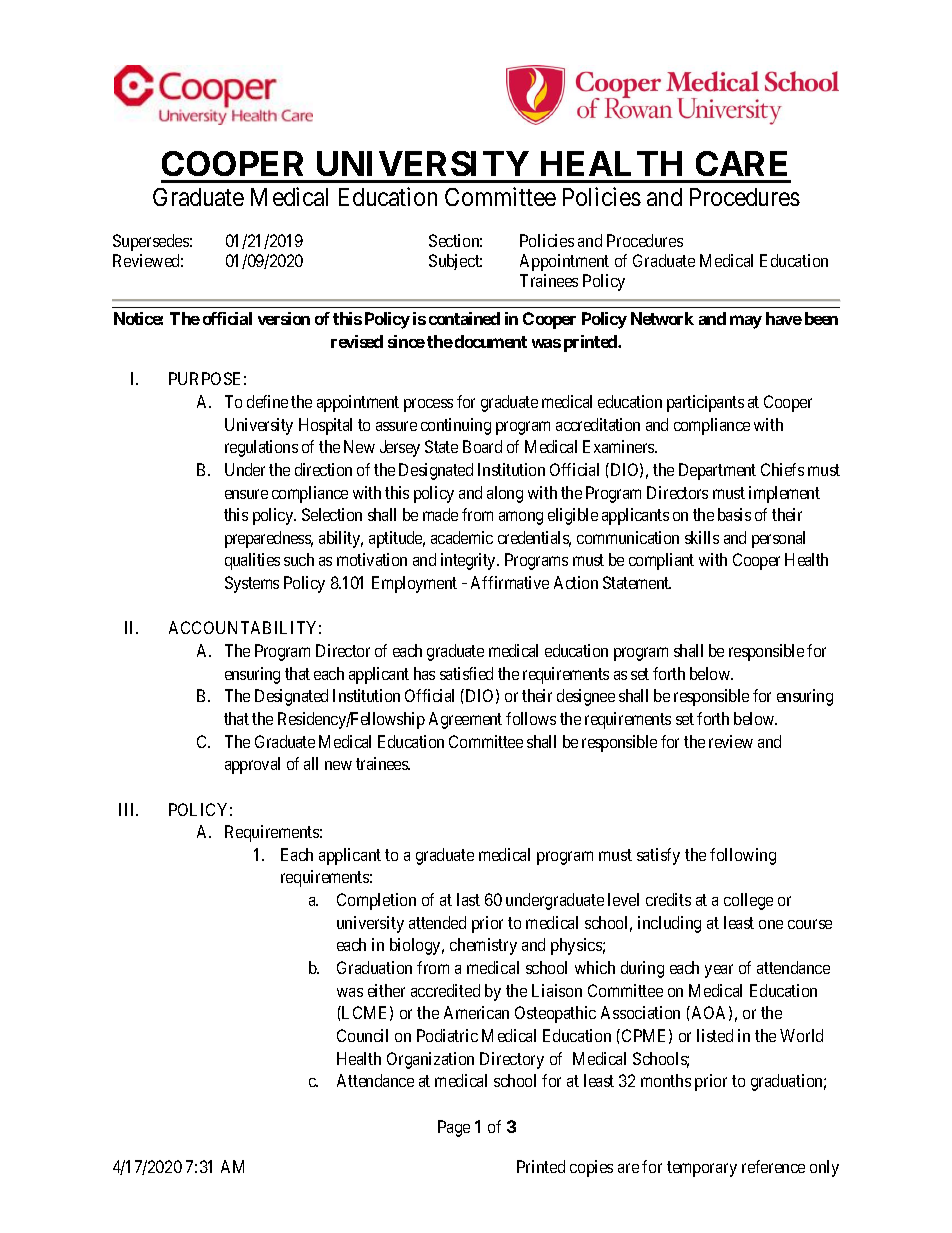  What do you see at coordinates (491, 341) in the page?
I see `document` at bounding box center [491, 341].
